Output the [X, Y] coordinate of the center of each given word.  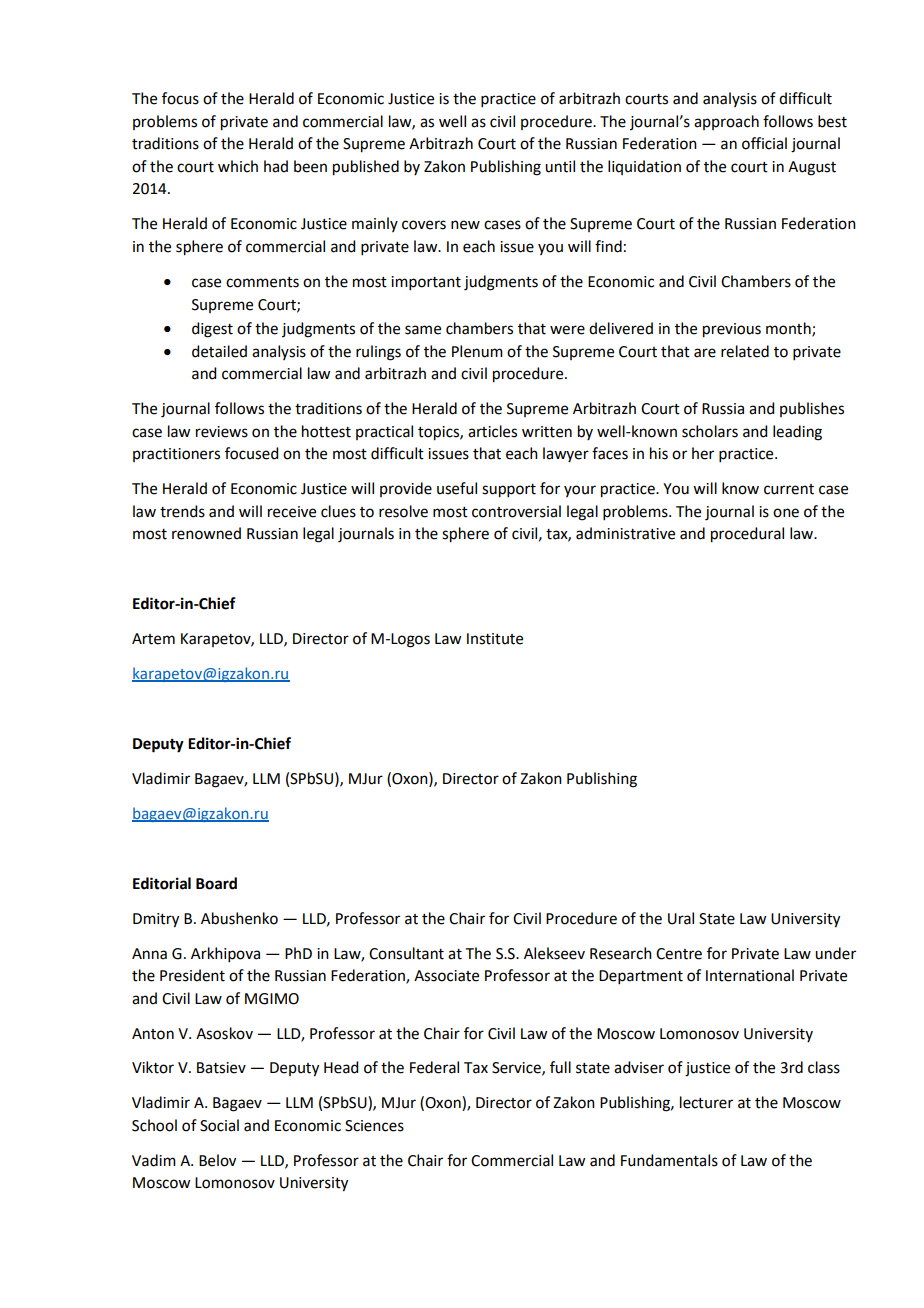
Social [219, 1125]
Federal [434, 1067]
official [764, 143]
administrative [625, 533]
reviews [222, 432]
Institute [495, 639]
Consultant [406, 953]
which [238, 166]
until [560, 166]
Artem [153, 639]
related [745, 351]
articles [492, 431]
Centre [679, 954]
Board [216, 883]
